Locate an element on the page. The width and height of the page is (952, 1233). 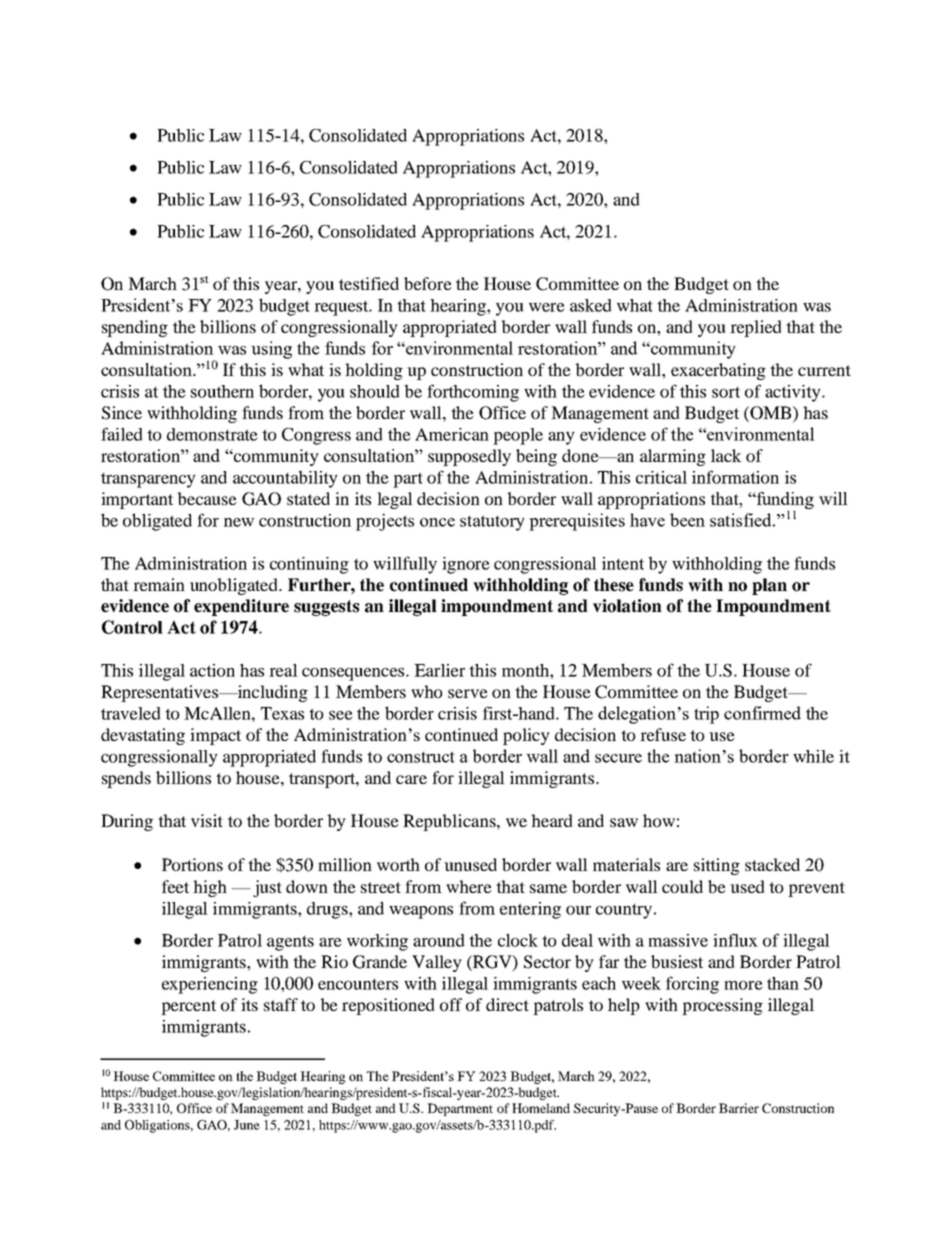
June is located at coordinates (247, 1125).
